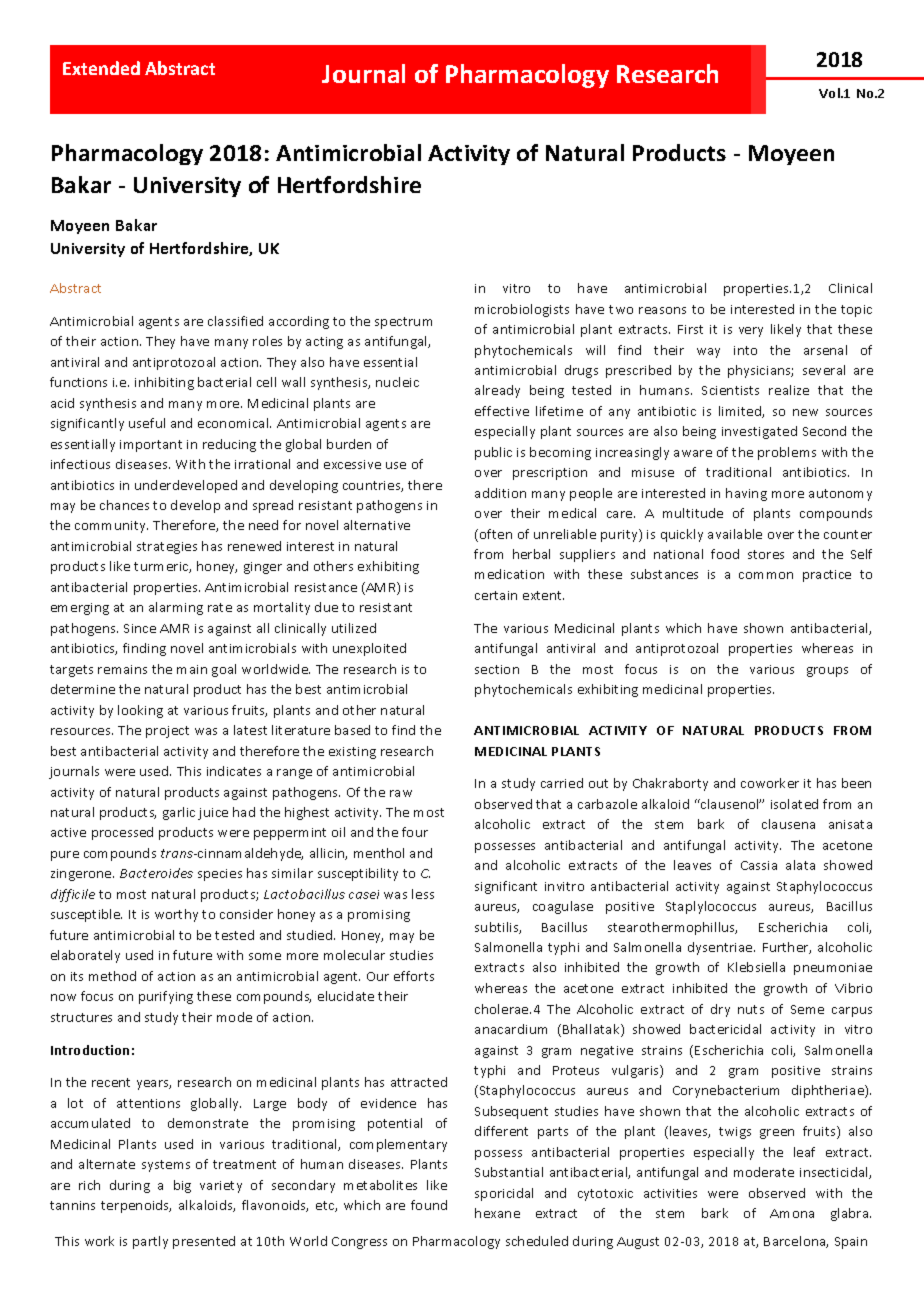 The image size is (924, 1307). Describe the element at coordinates (497, 669) in the image. I see `section` at that location.
